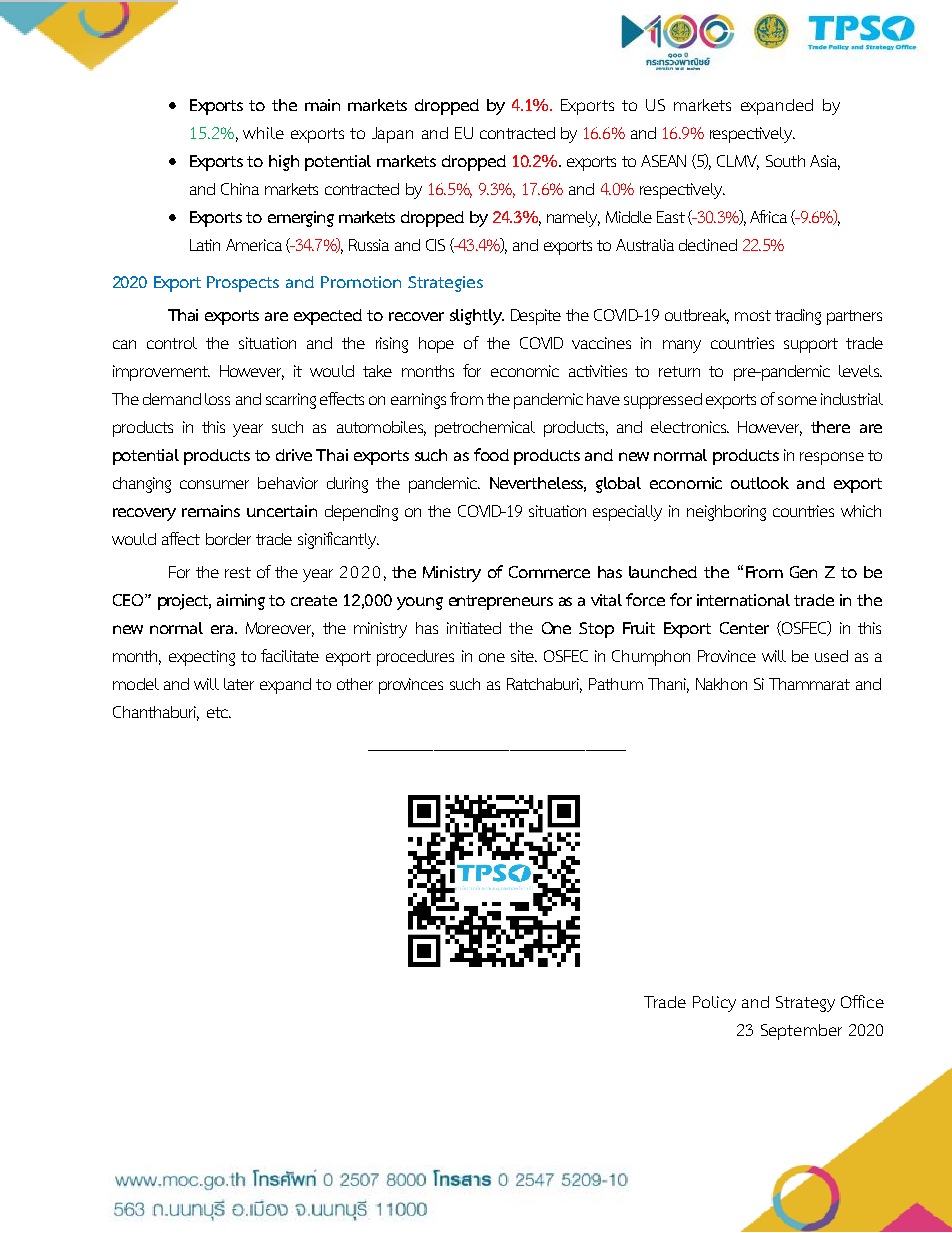 The width and height of the screenshot is (952, 1233). I want to click on rest, so click(238, 572).
